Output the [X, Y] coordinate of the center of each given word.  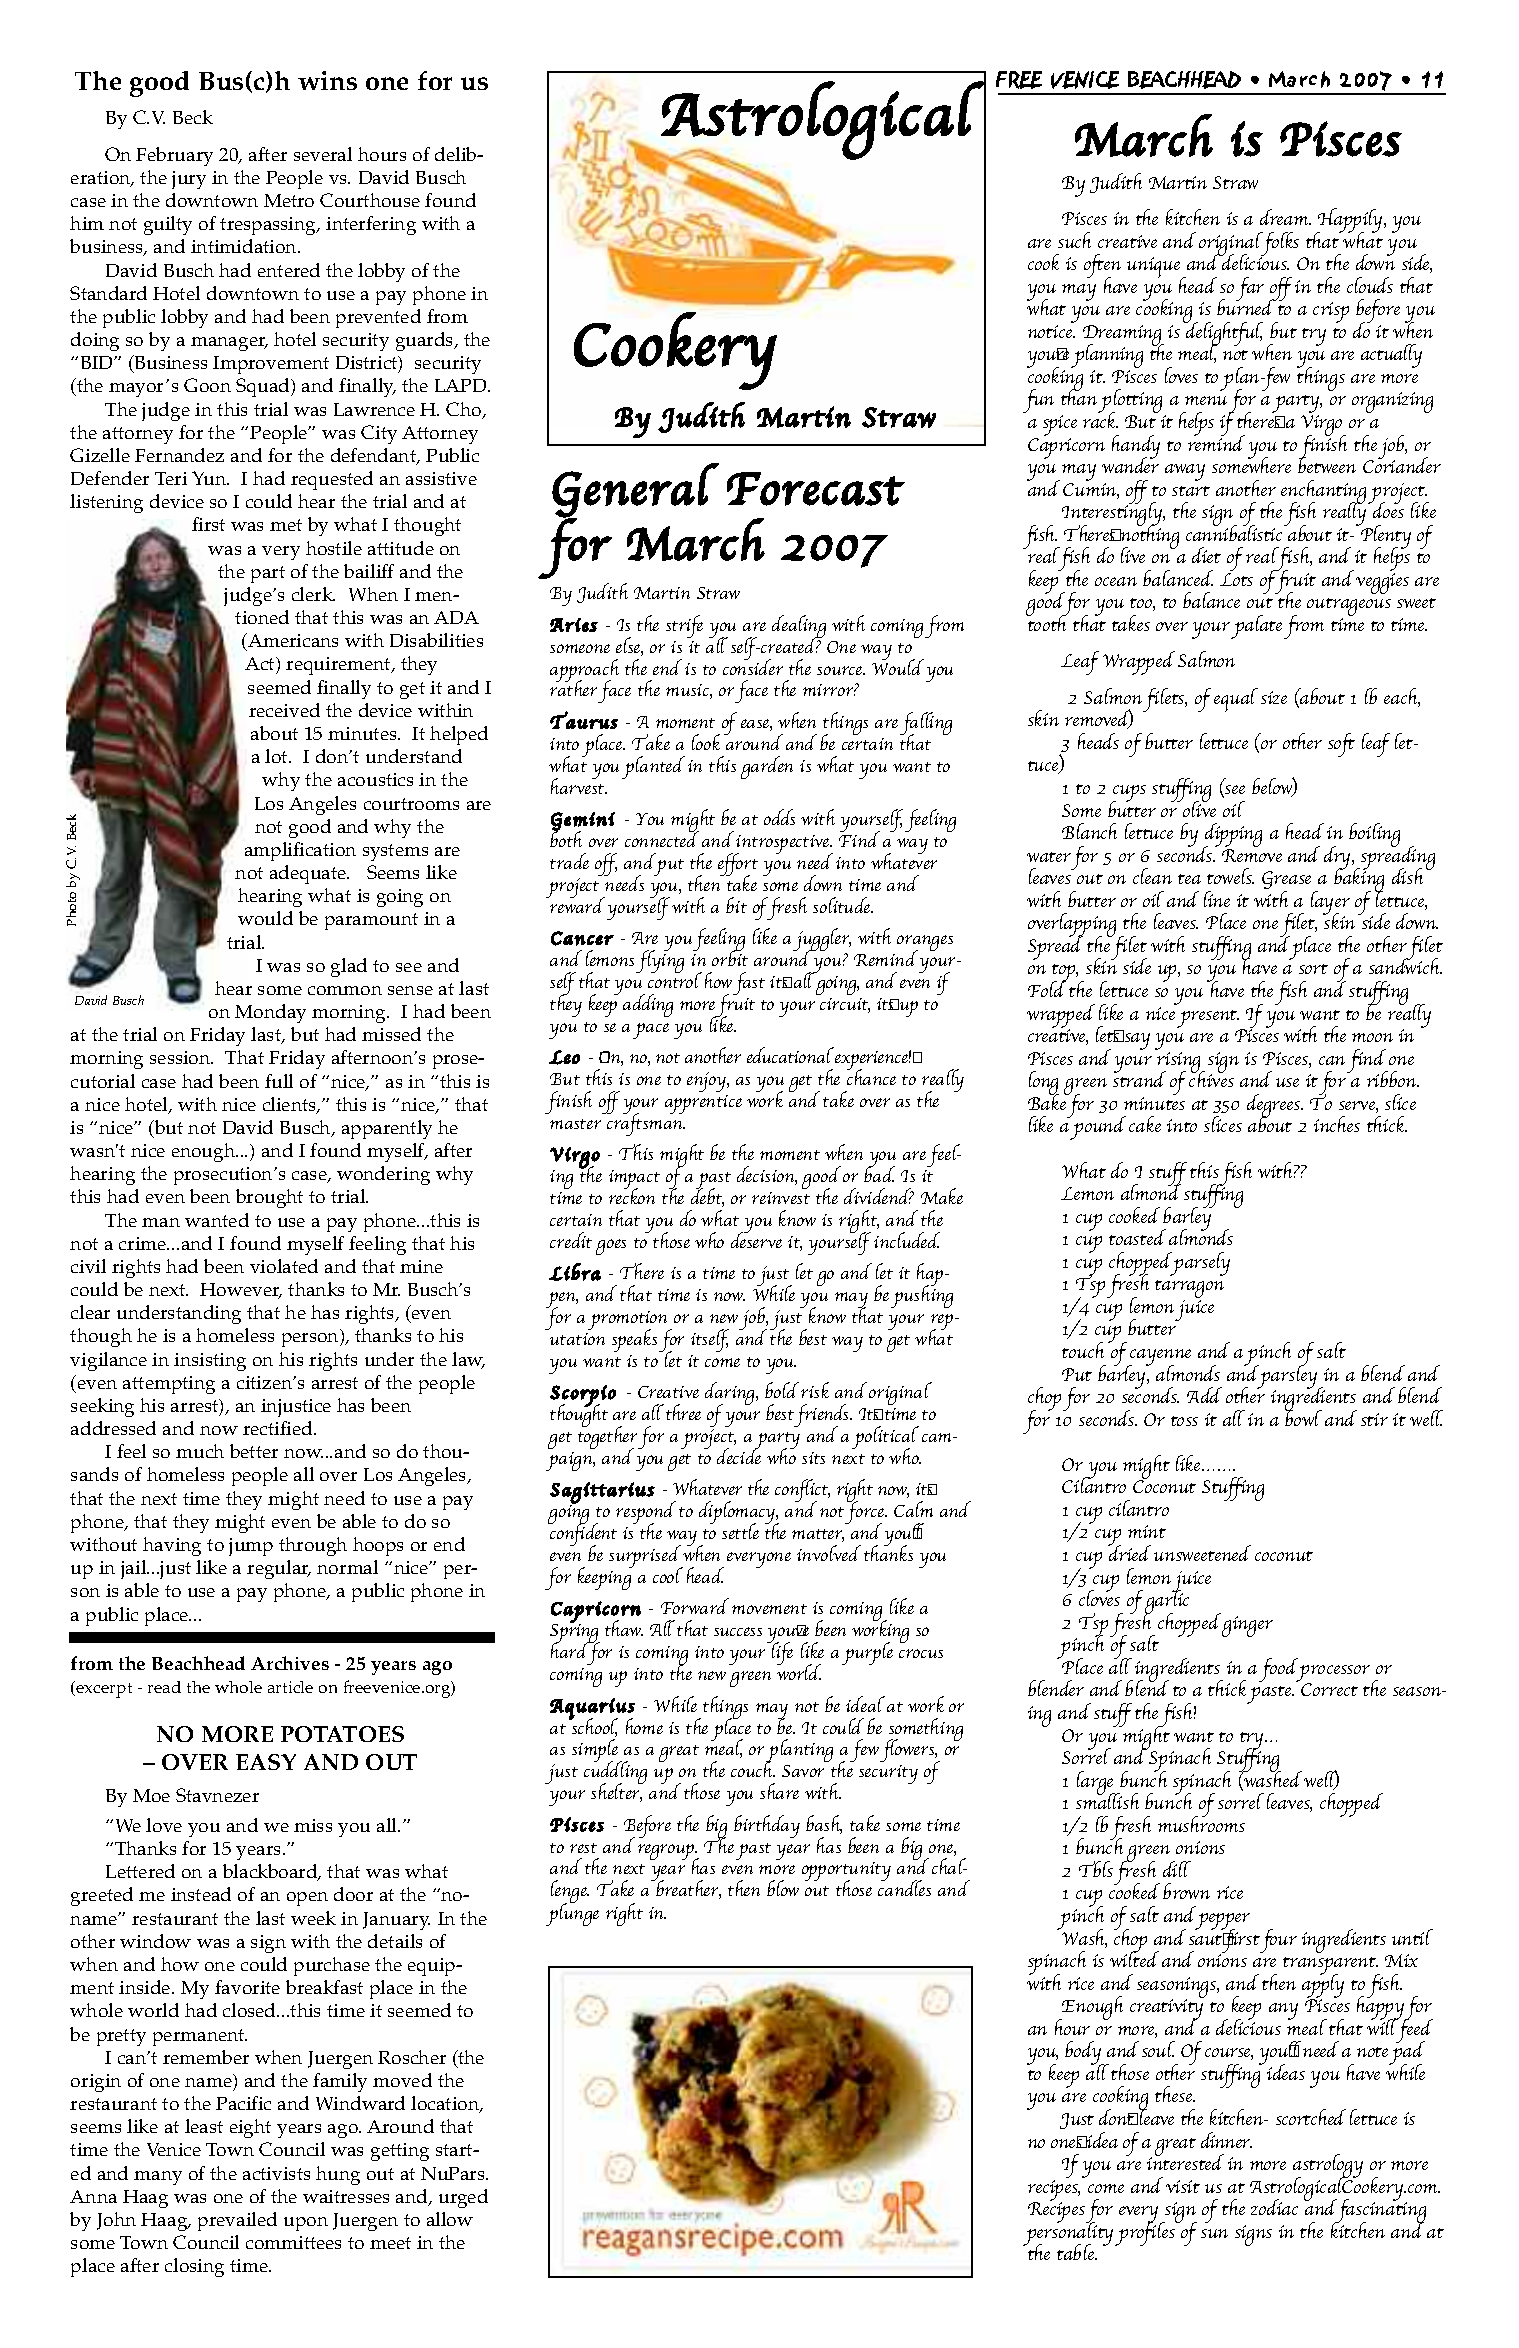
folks [1279, 245]
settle [740, 1531]
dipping [1232, 836]
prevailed [237, 2221]
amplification [300, 851]
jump [251, 1547]
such [1074, 240]
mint [1147, 1531]
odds [779, 817]
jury [189, 180]
